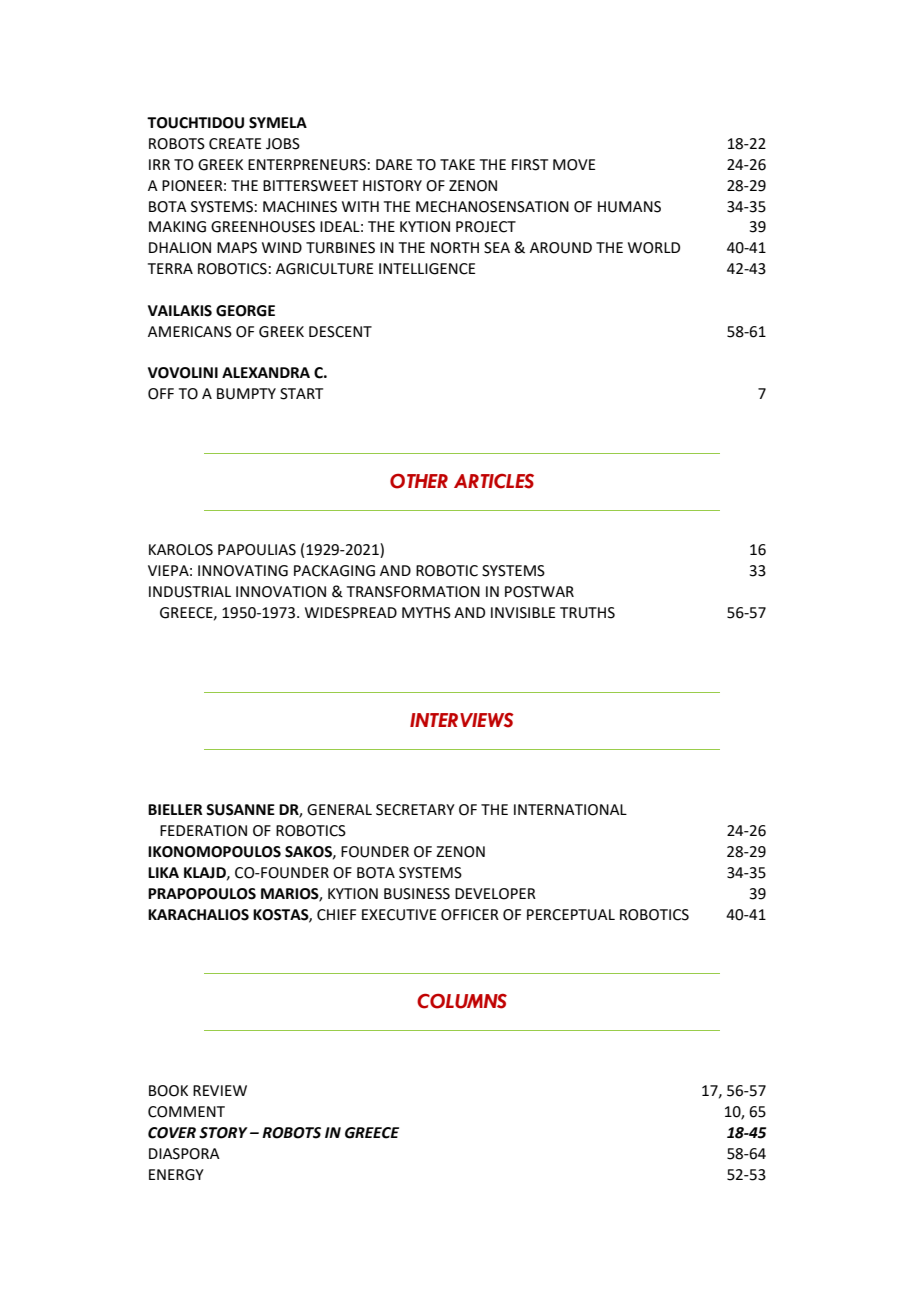  Describe the element at coordinates (462, 1001) in the screenshot. I see `COLUMNS` at that location.
